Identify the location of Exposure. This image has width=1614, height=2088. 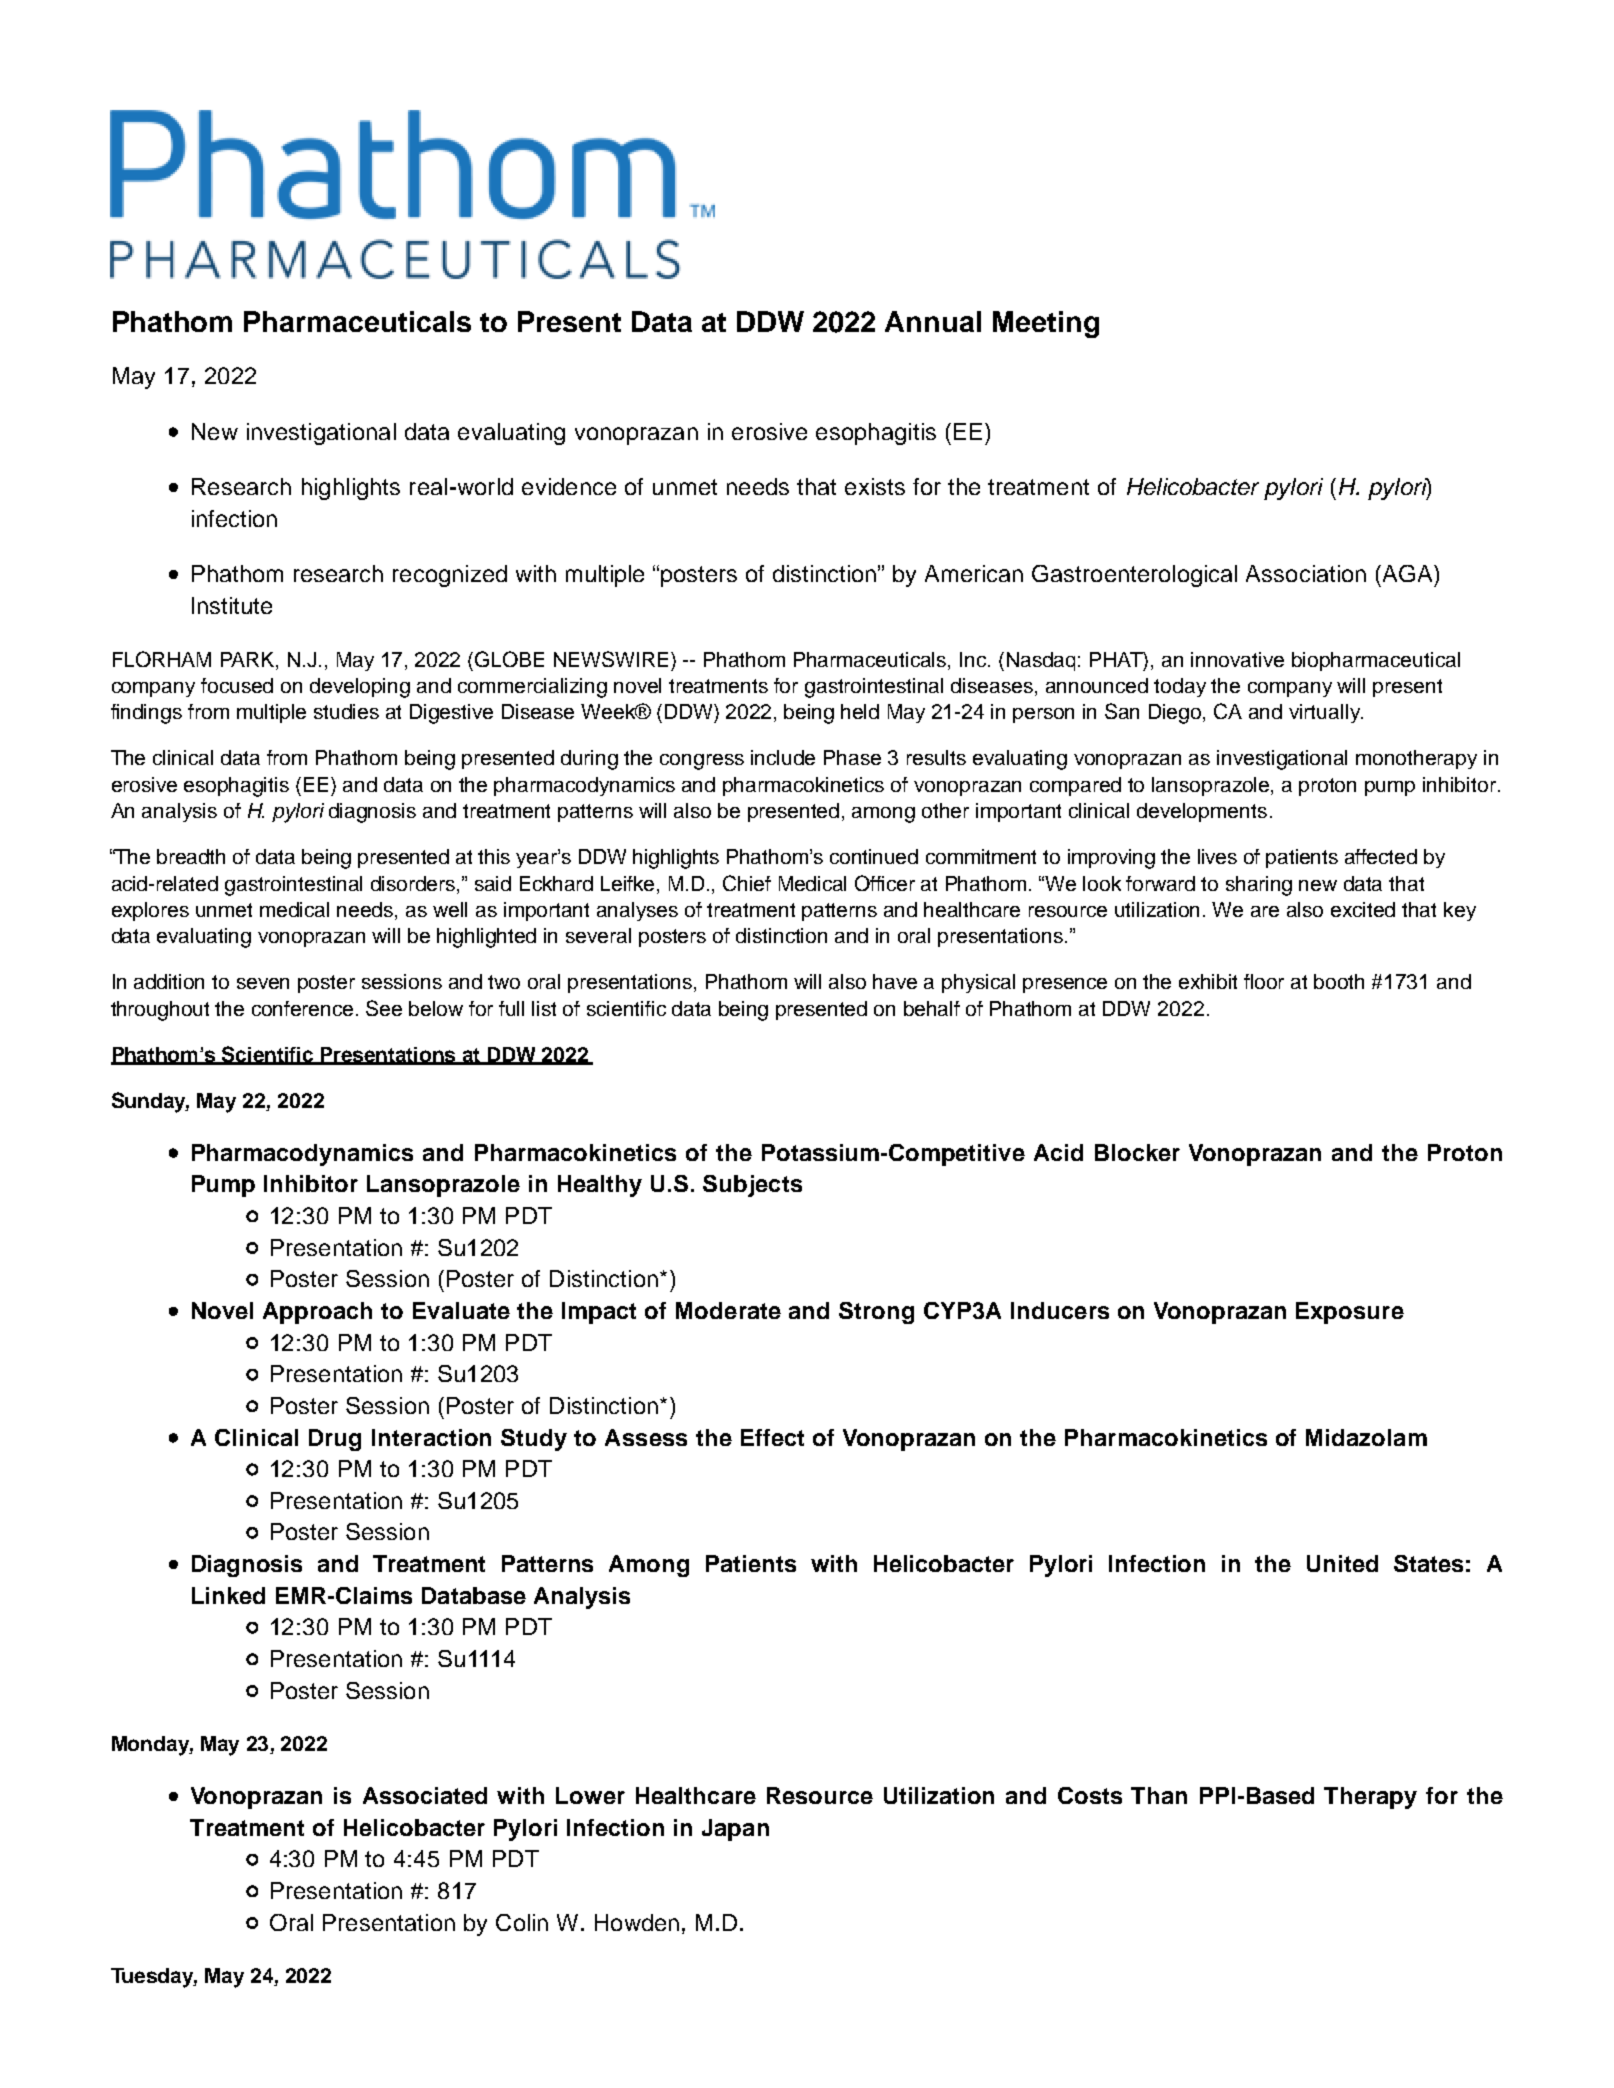
(1350, 1313).
